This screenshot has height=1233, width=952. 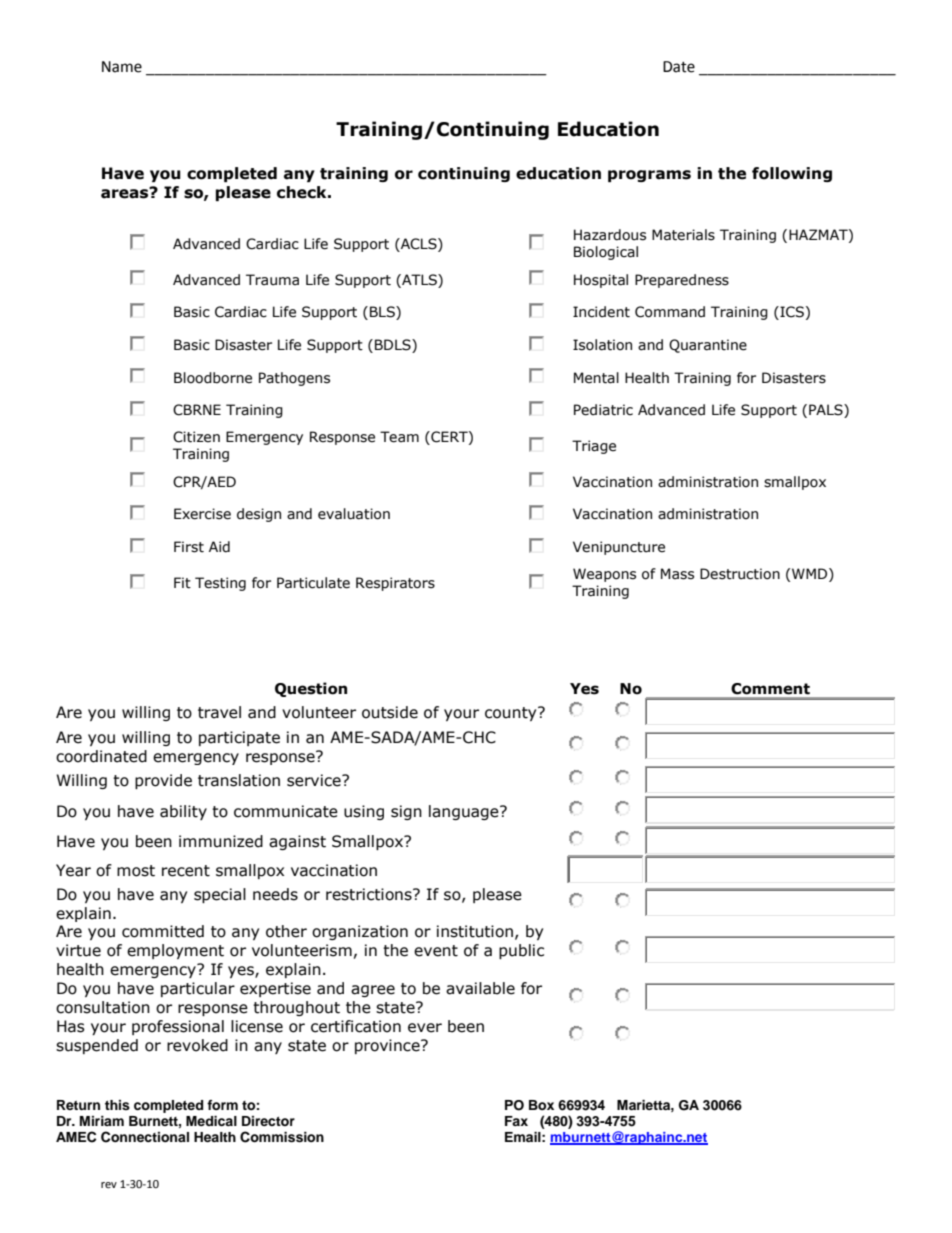 I want to click on Name, so click(x=122, y=67).
